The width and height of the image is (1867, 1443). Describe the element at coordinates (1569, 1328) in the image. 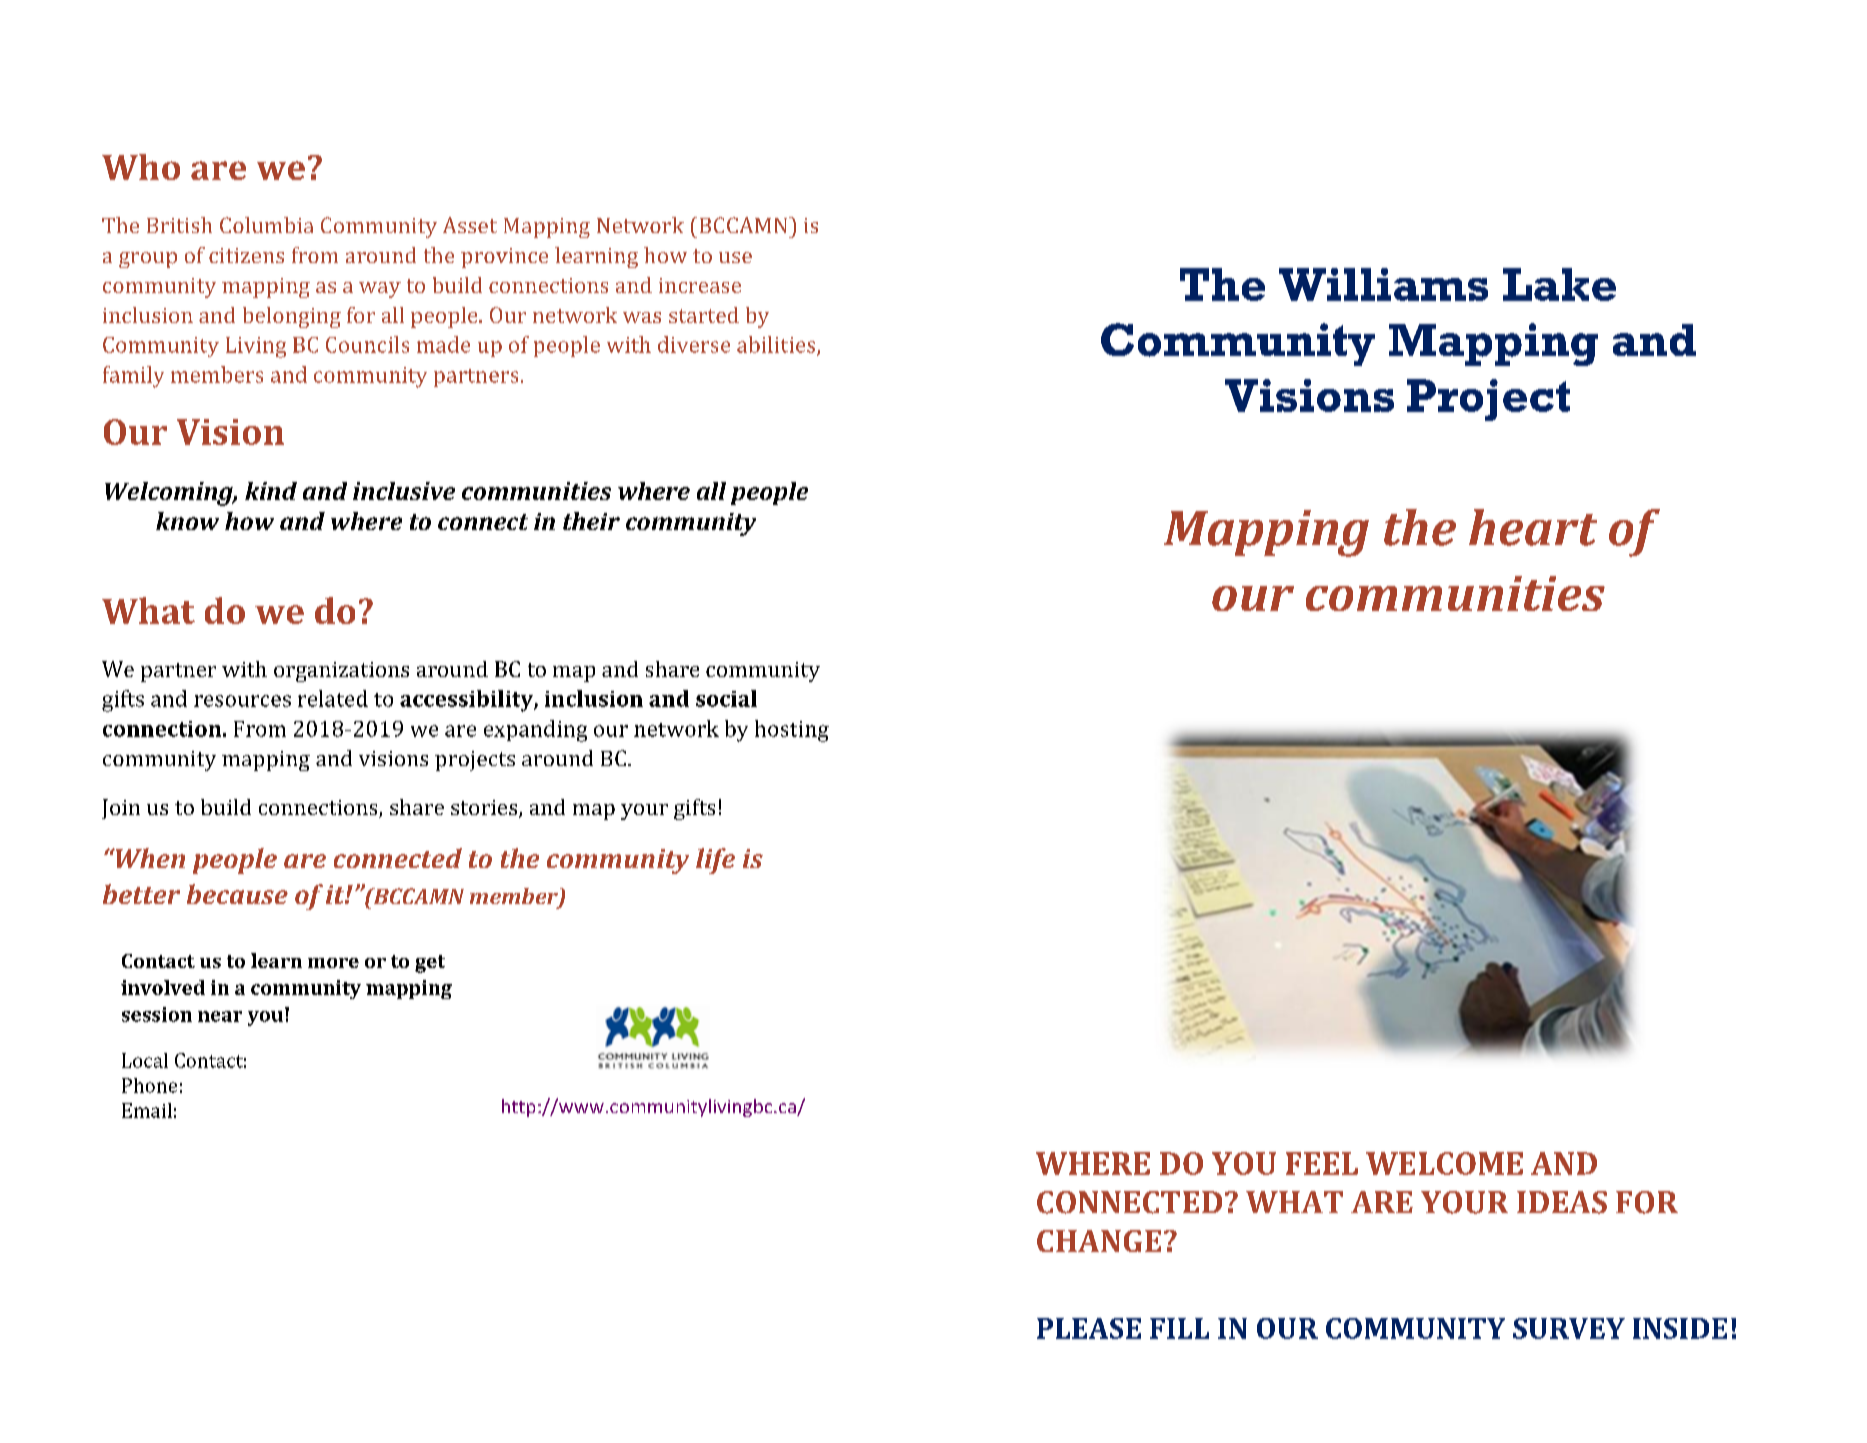

I see `SURVEY` at that location.
